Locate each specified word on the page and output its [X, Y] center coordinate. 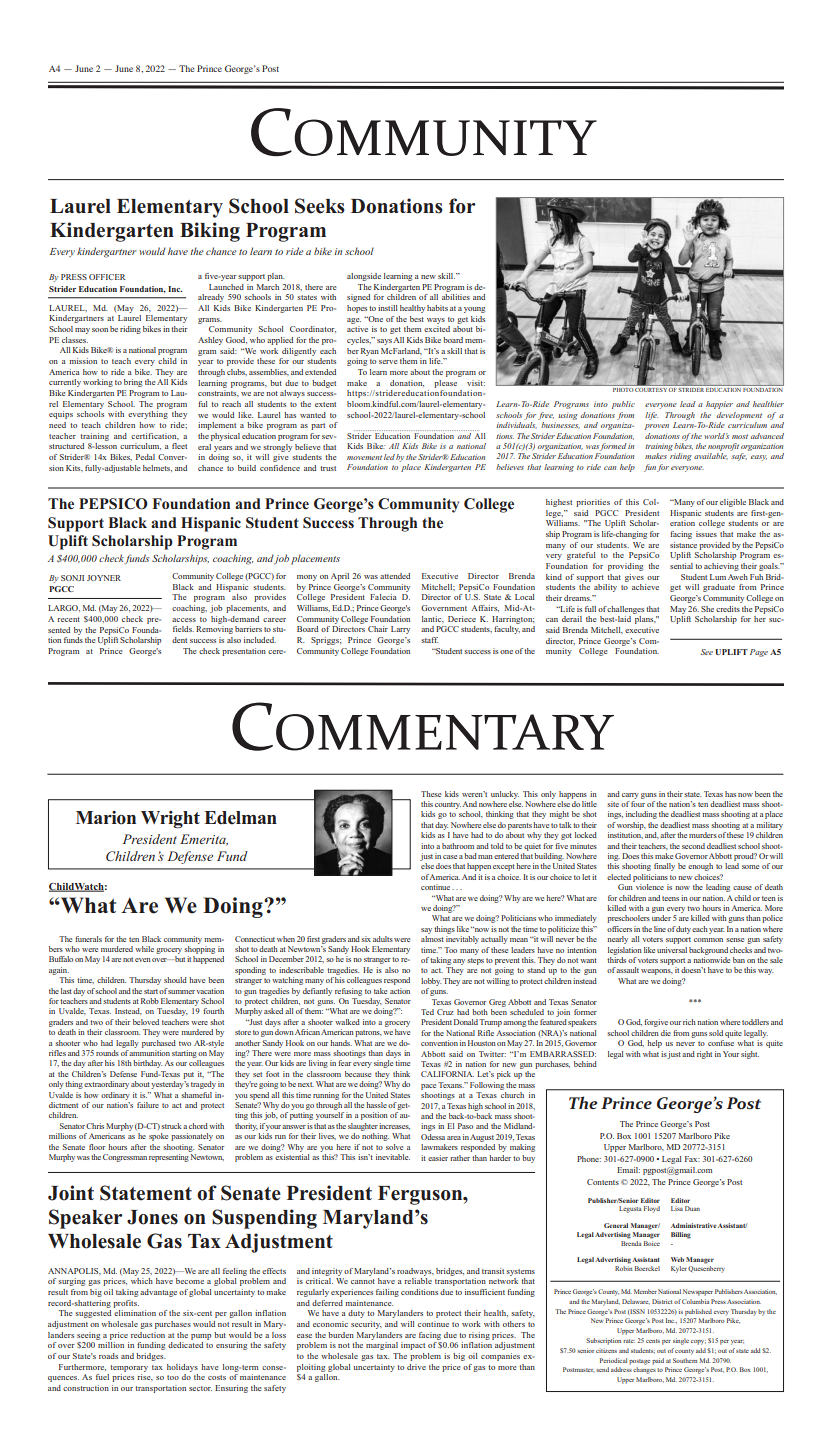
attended [395, 576]
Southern [685, 1360]
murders [703, 835]
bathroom [458, 846]
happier [719, 405]
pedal [145, 457]
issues [706, 534]
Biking [210, 232]
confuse [721, 1043]
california [447, 1074]
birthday [147, 1064]
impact [413, 1346]
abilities [456, 297]
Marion [106, 818]
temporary [129, 1368]
